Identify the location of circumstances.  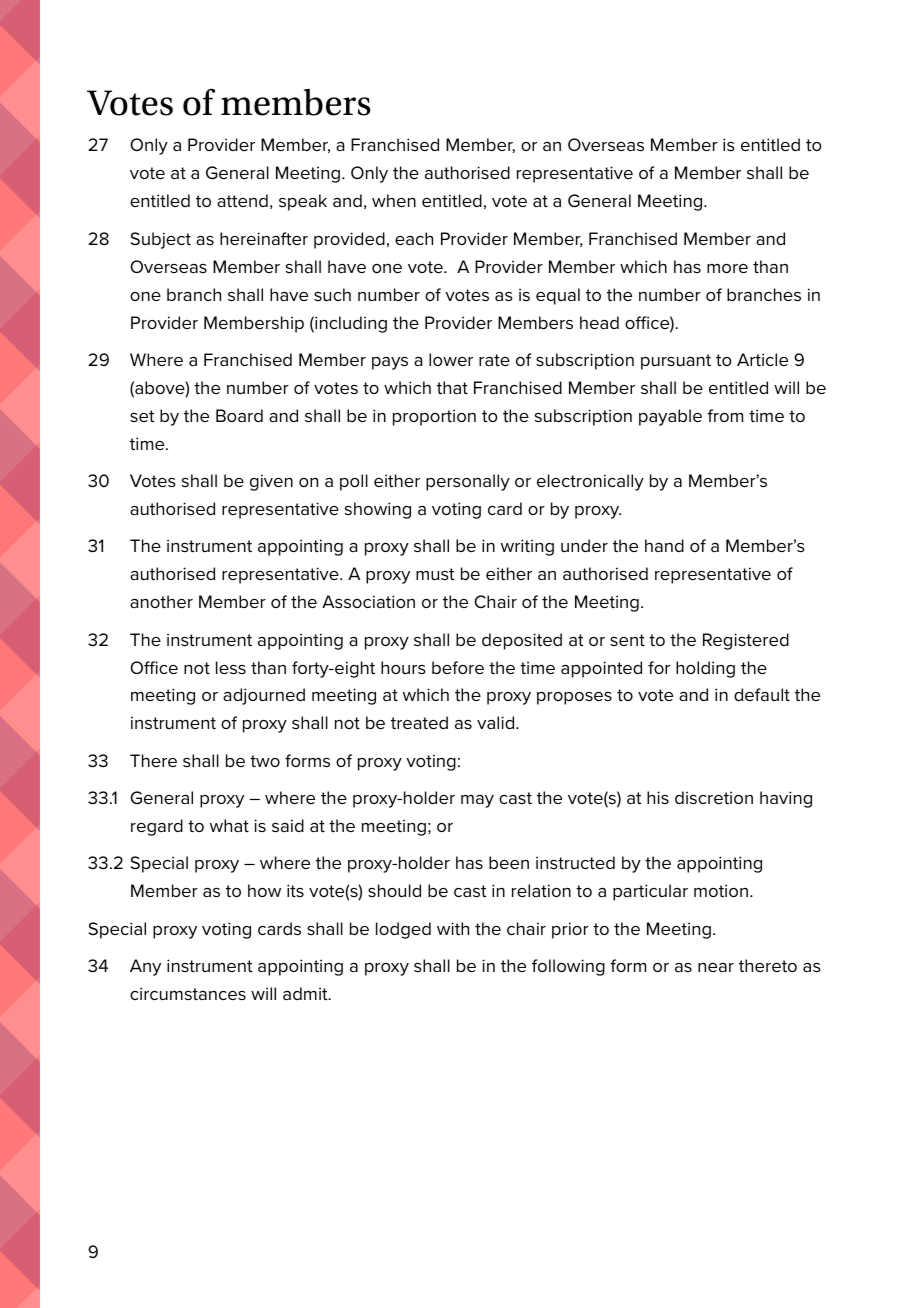
(188, 993).
